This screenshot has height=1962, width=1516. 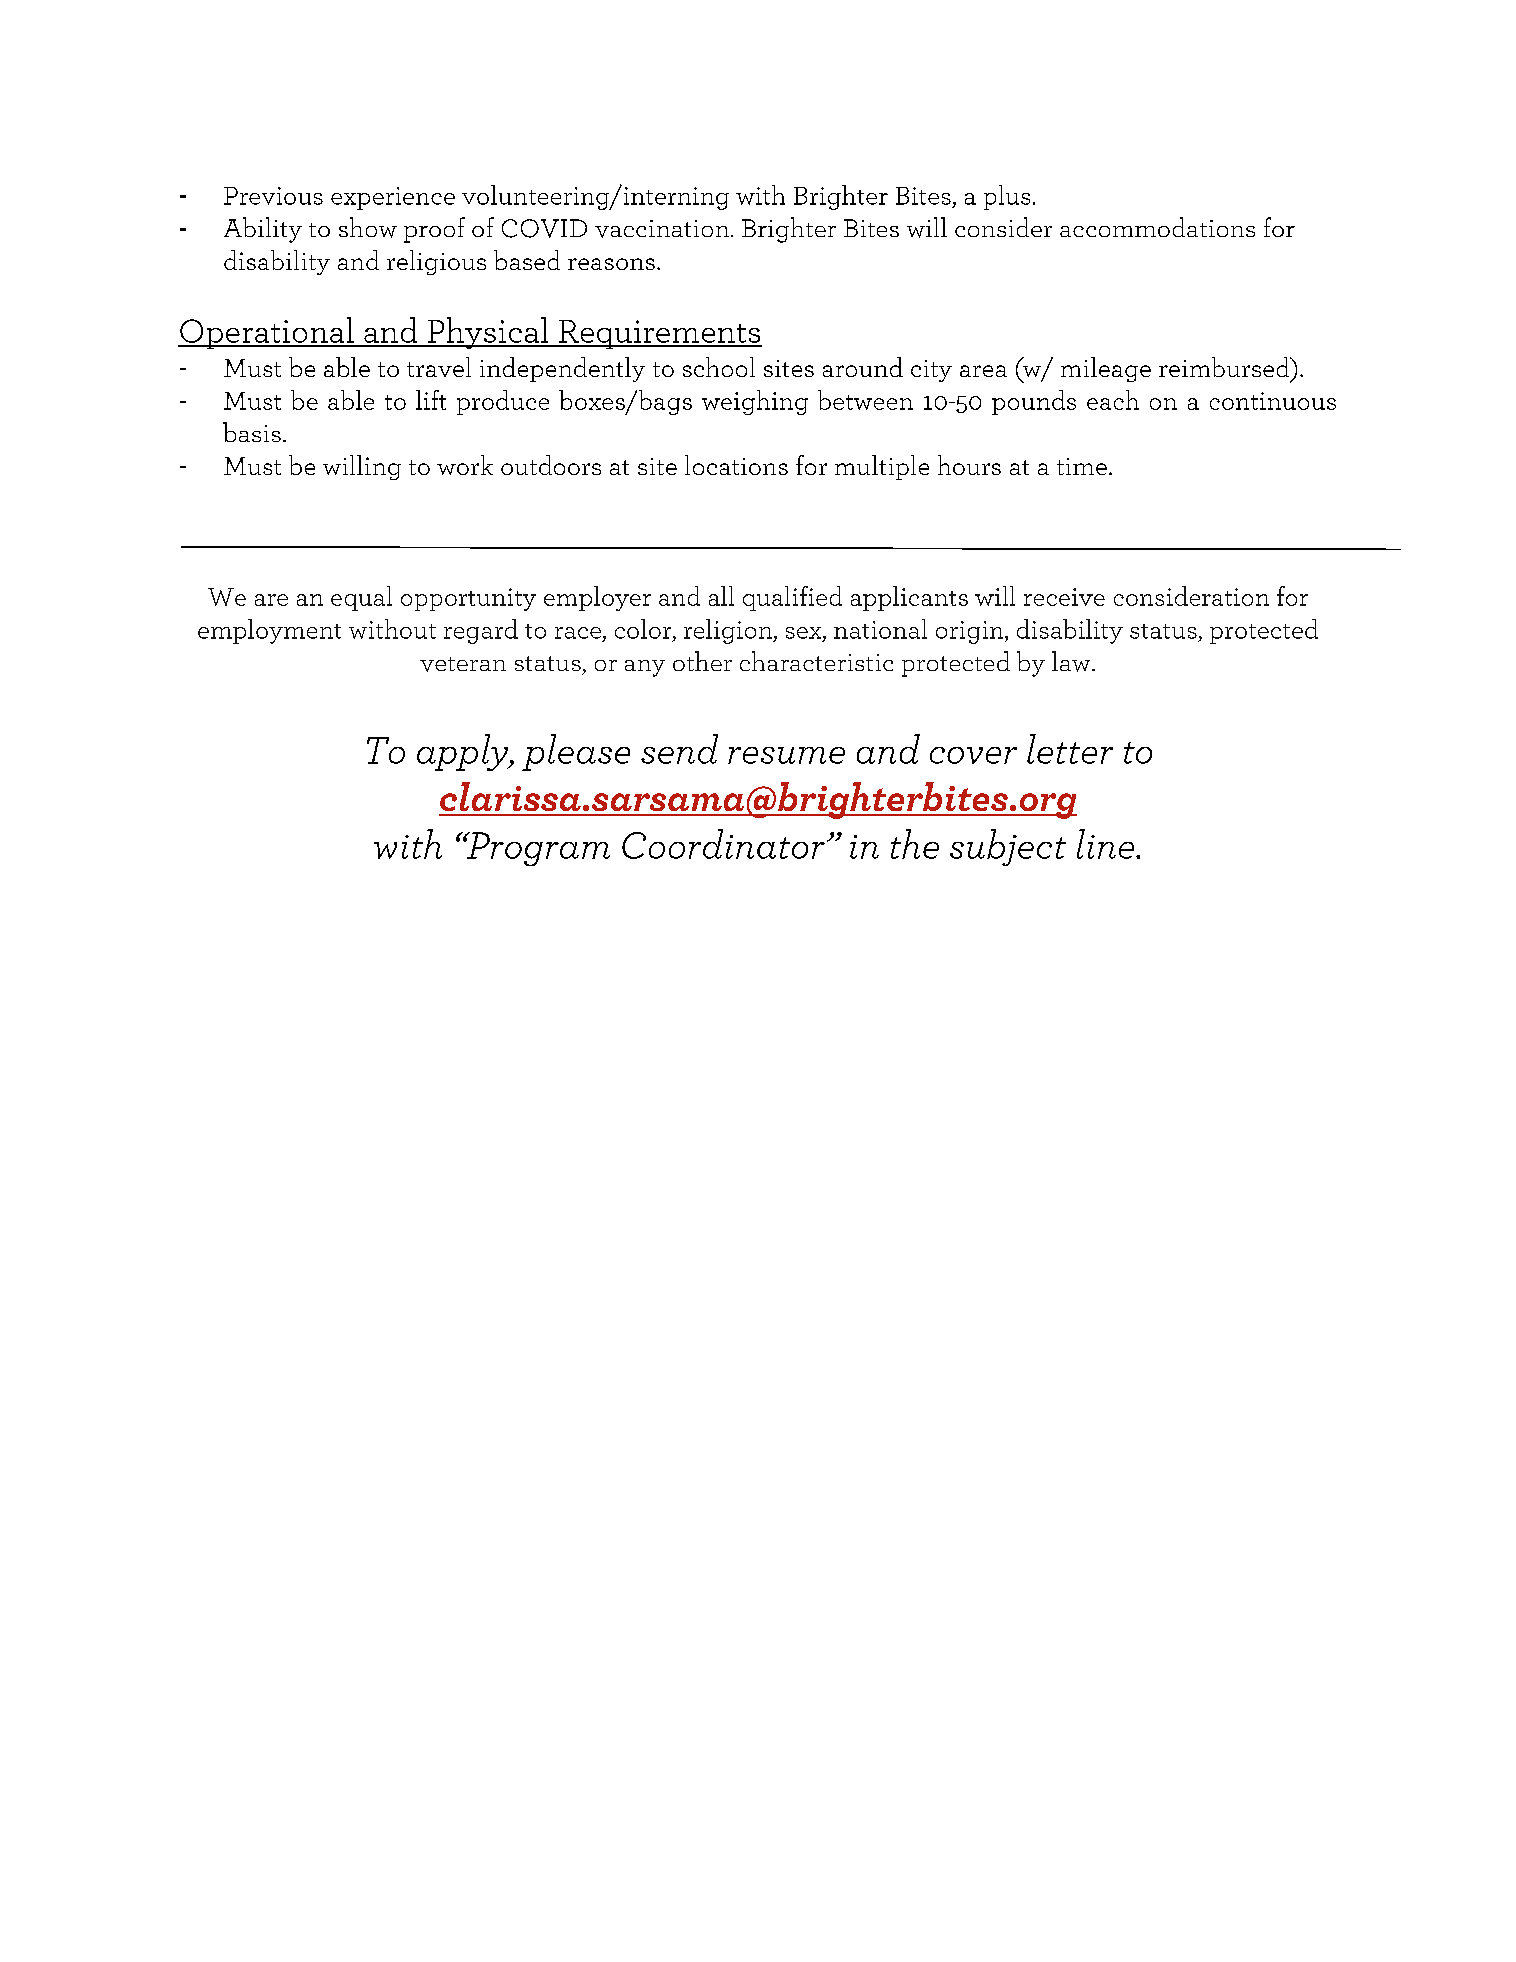 I want to click on work, so click(x=465, y=465).
